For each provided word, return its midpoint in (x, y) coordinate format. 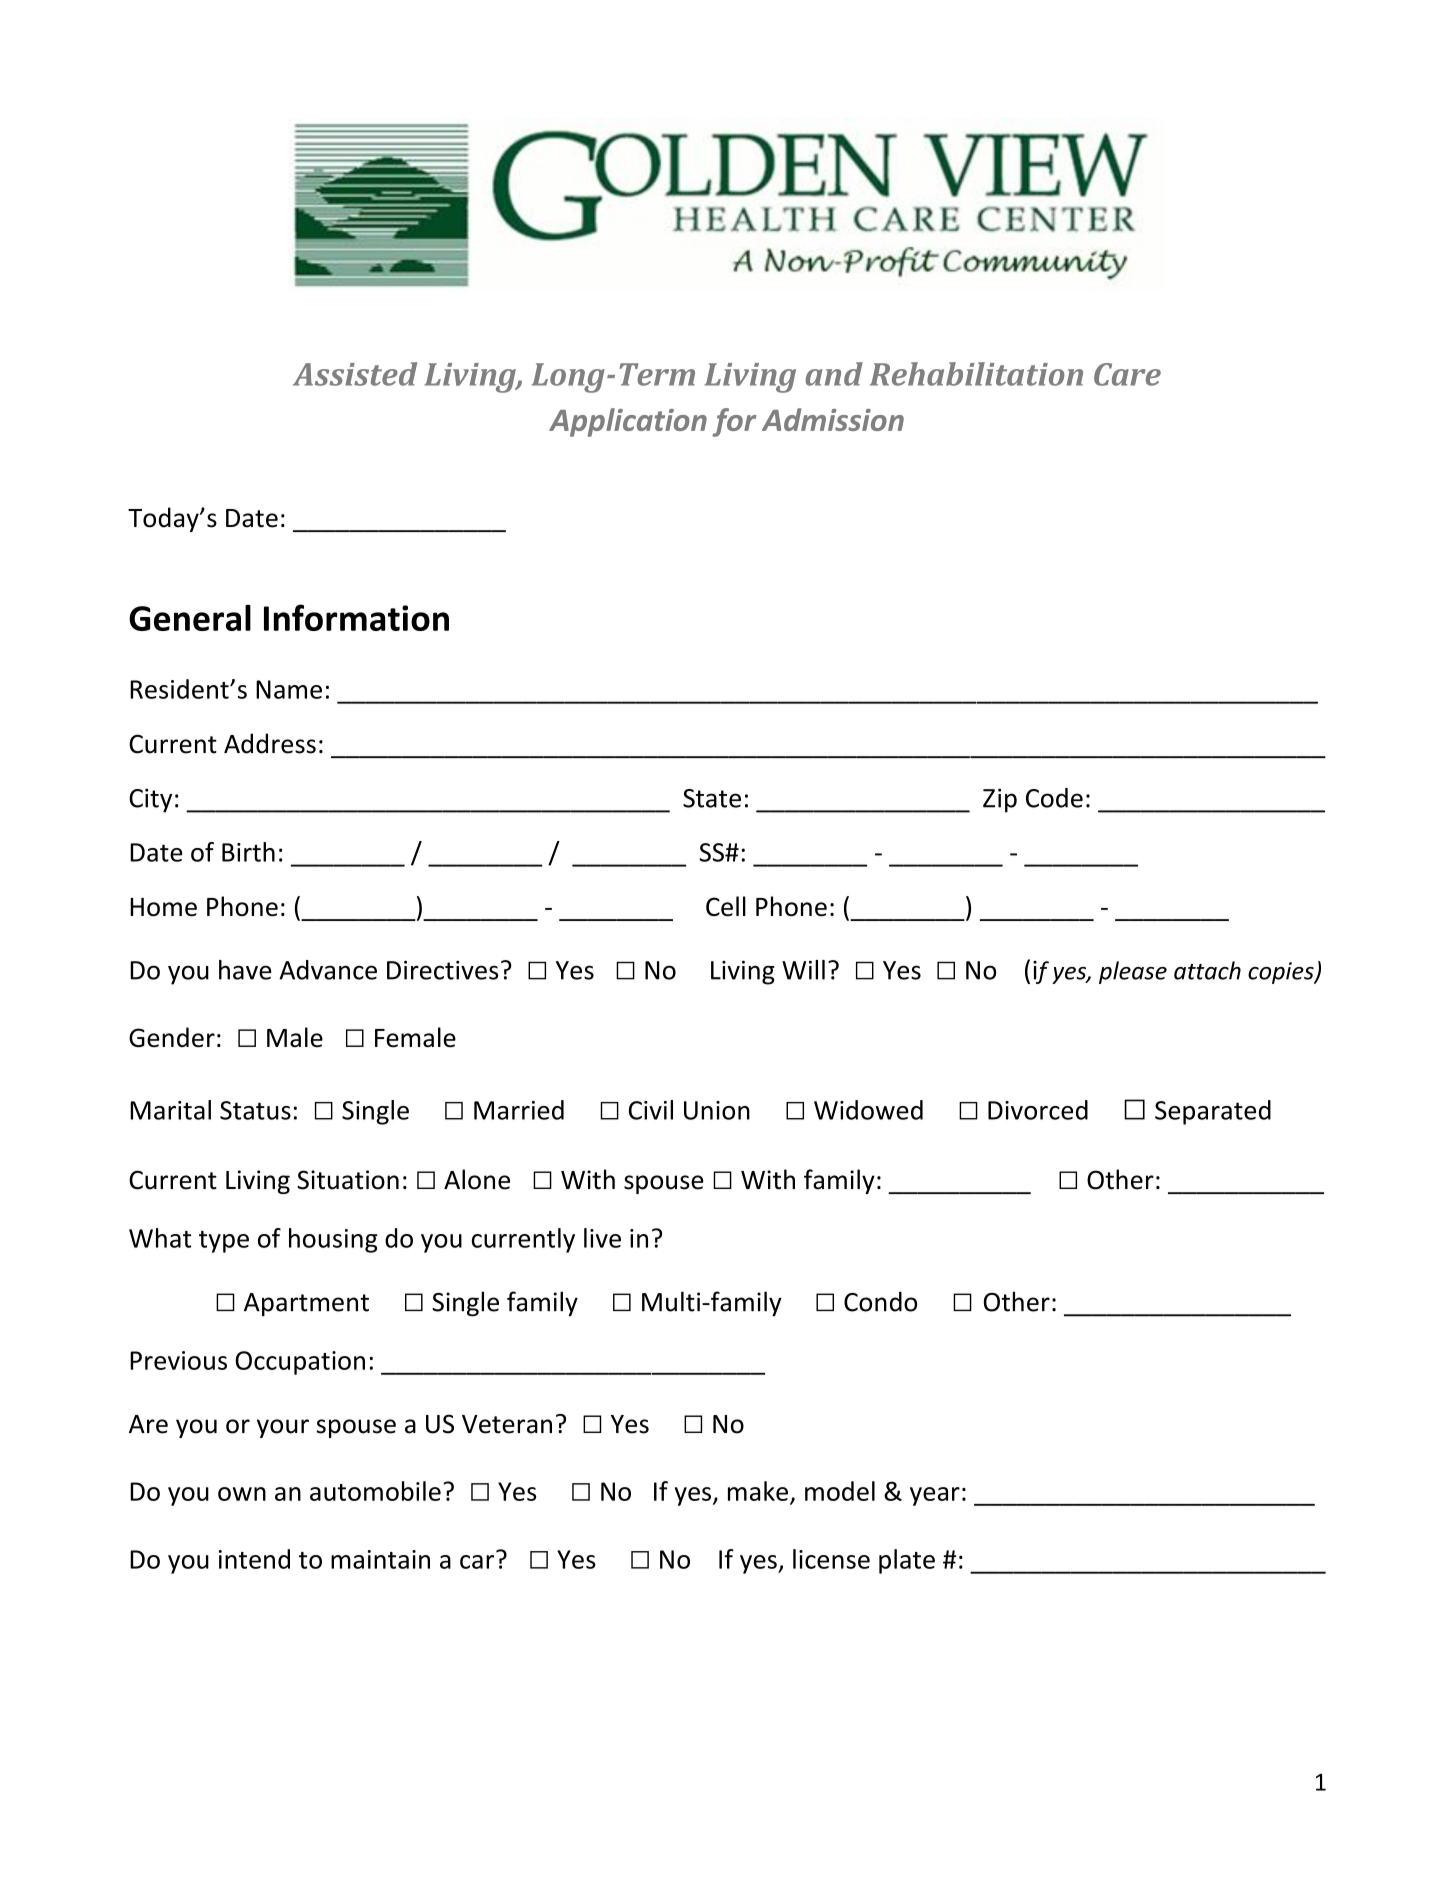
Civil (651, 1110)
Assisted (355, 374)
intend (254, 1559)
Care (1127, 374)
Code (1054, 798)
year (935, 1496)
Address (270, 743)
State (712, 798)
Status (255, 1110)
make (758, 1491)
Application (628, 422)
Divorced (1038, 1110)
